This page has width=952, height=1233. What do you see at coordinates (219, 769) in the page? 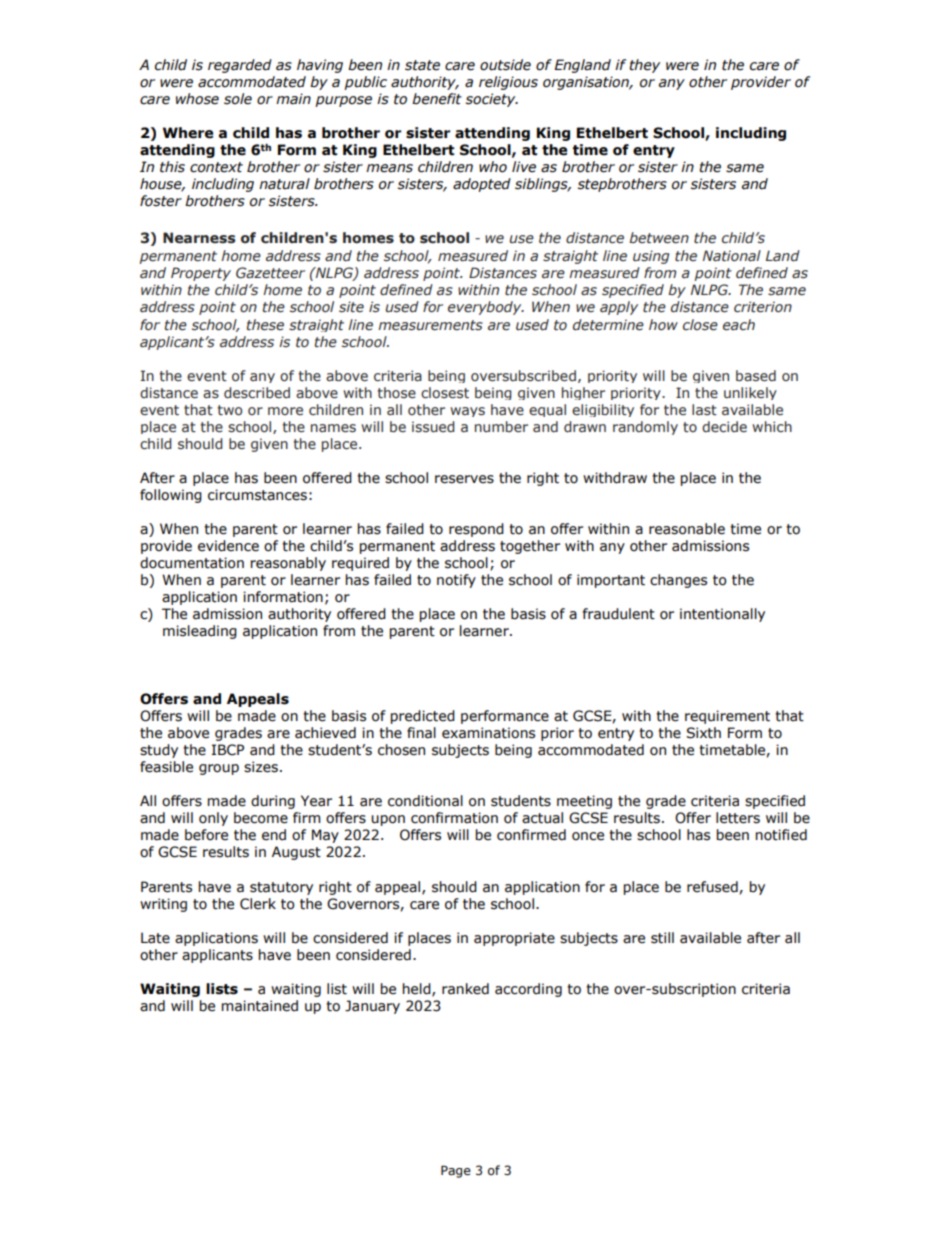
I see `group` at bounding box center [219, 769].
